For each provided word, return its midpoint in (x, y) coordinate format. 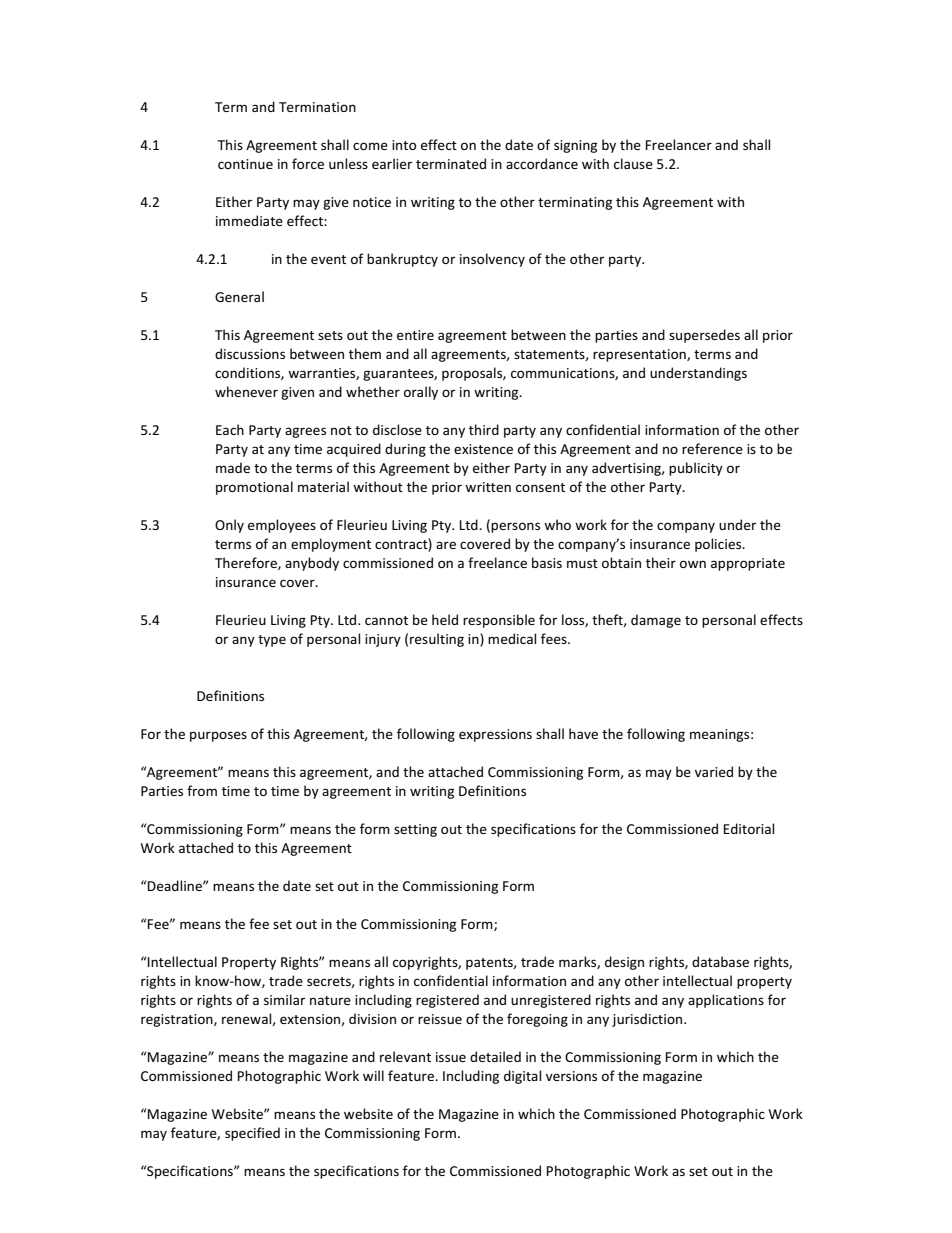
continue (245, 164)
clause (633, 163)
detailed (495, 1056)
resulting (437, 640)
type (272, 641)
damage (656, 621)
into (404, 145)
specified (252, 1134)
